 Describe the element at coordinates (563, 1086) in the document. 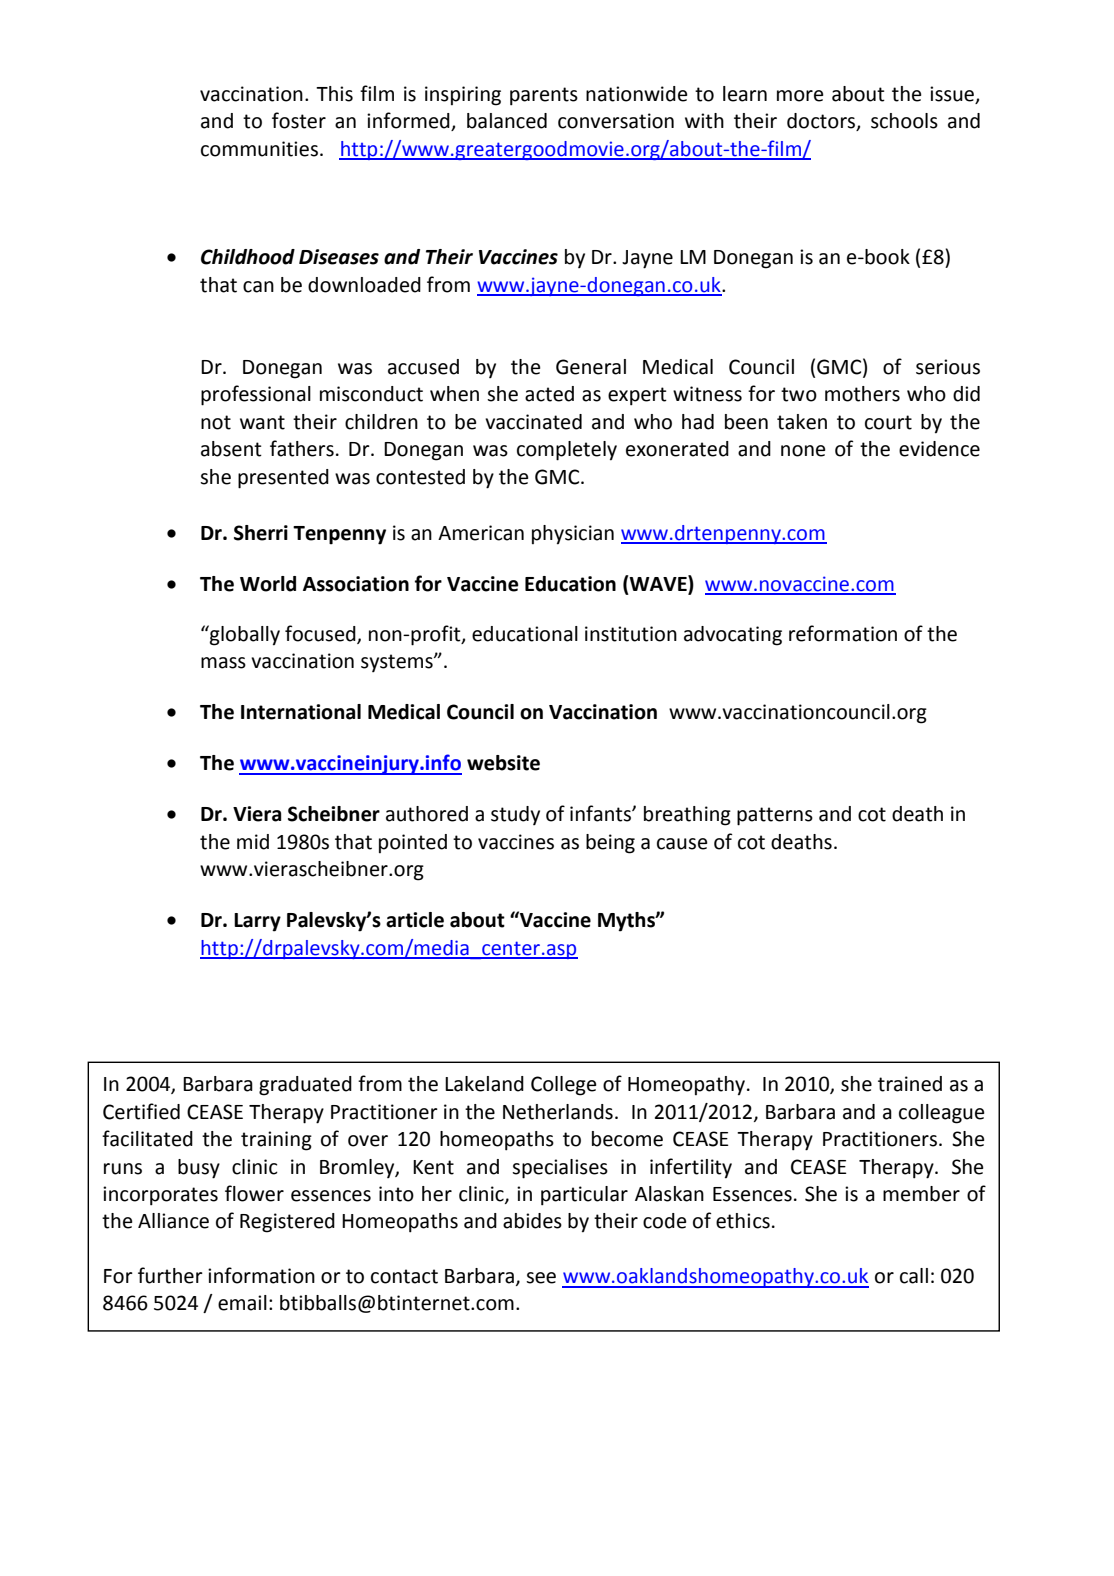

I see `College` at that location.
